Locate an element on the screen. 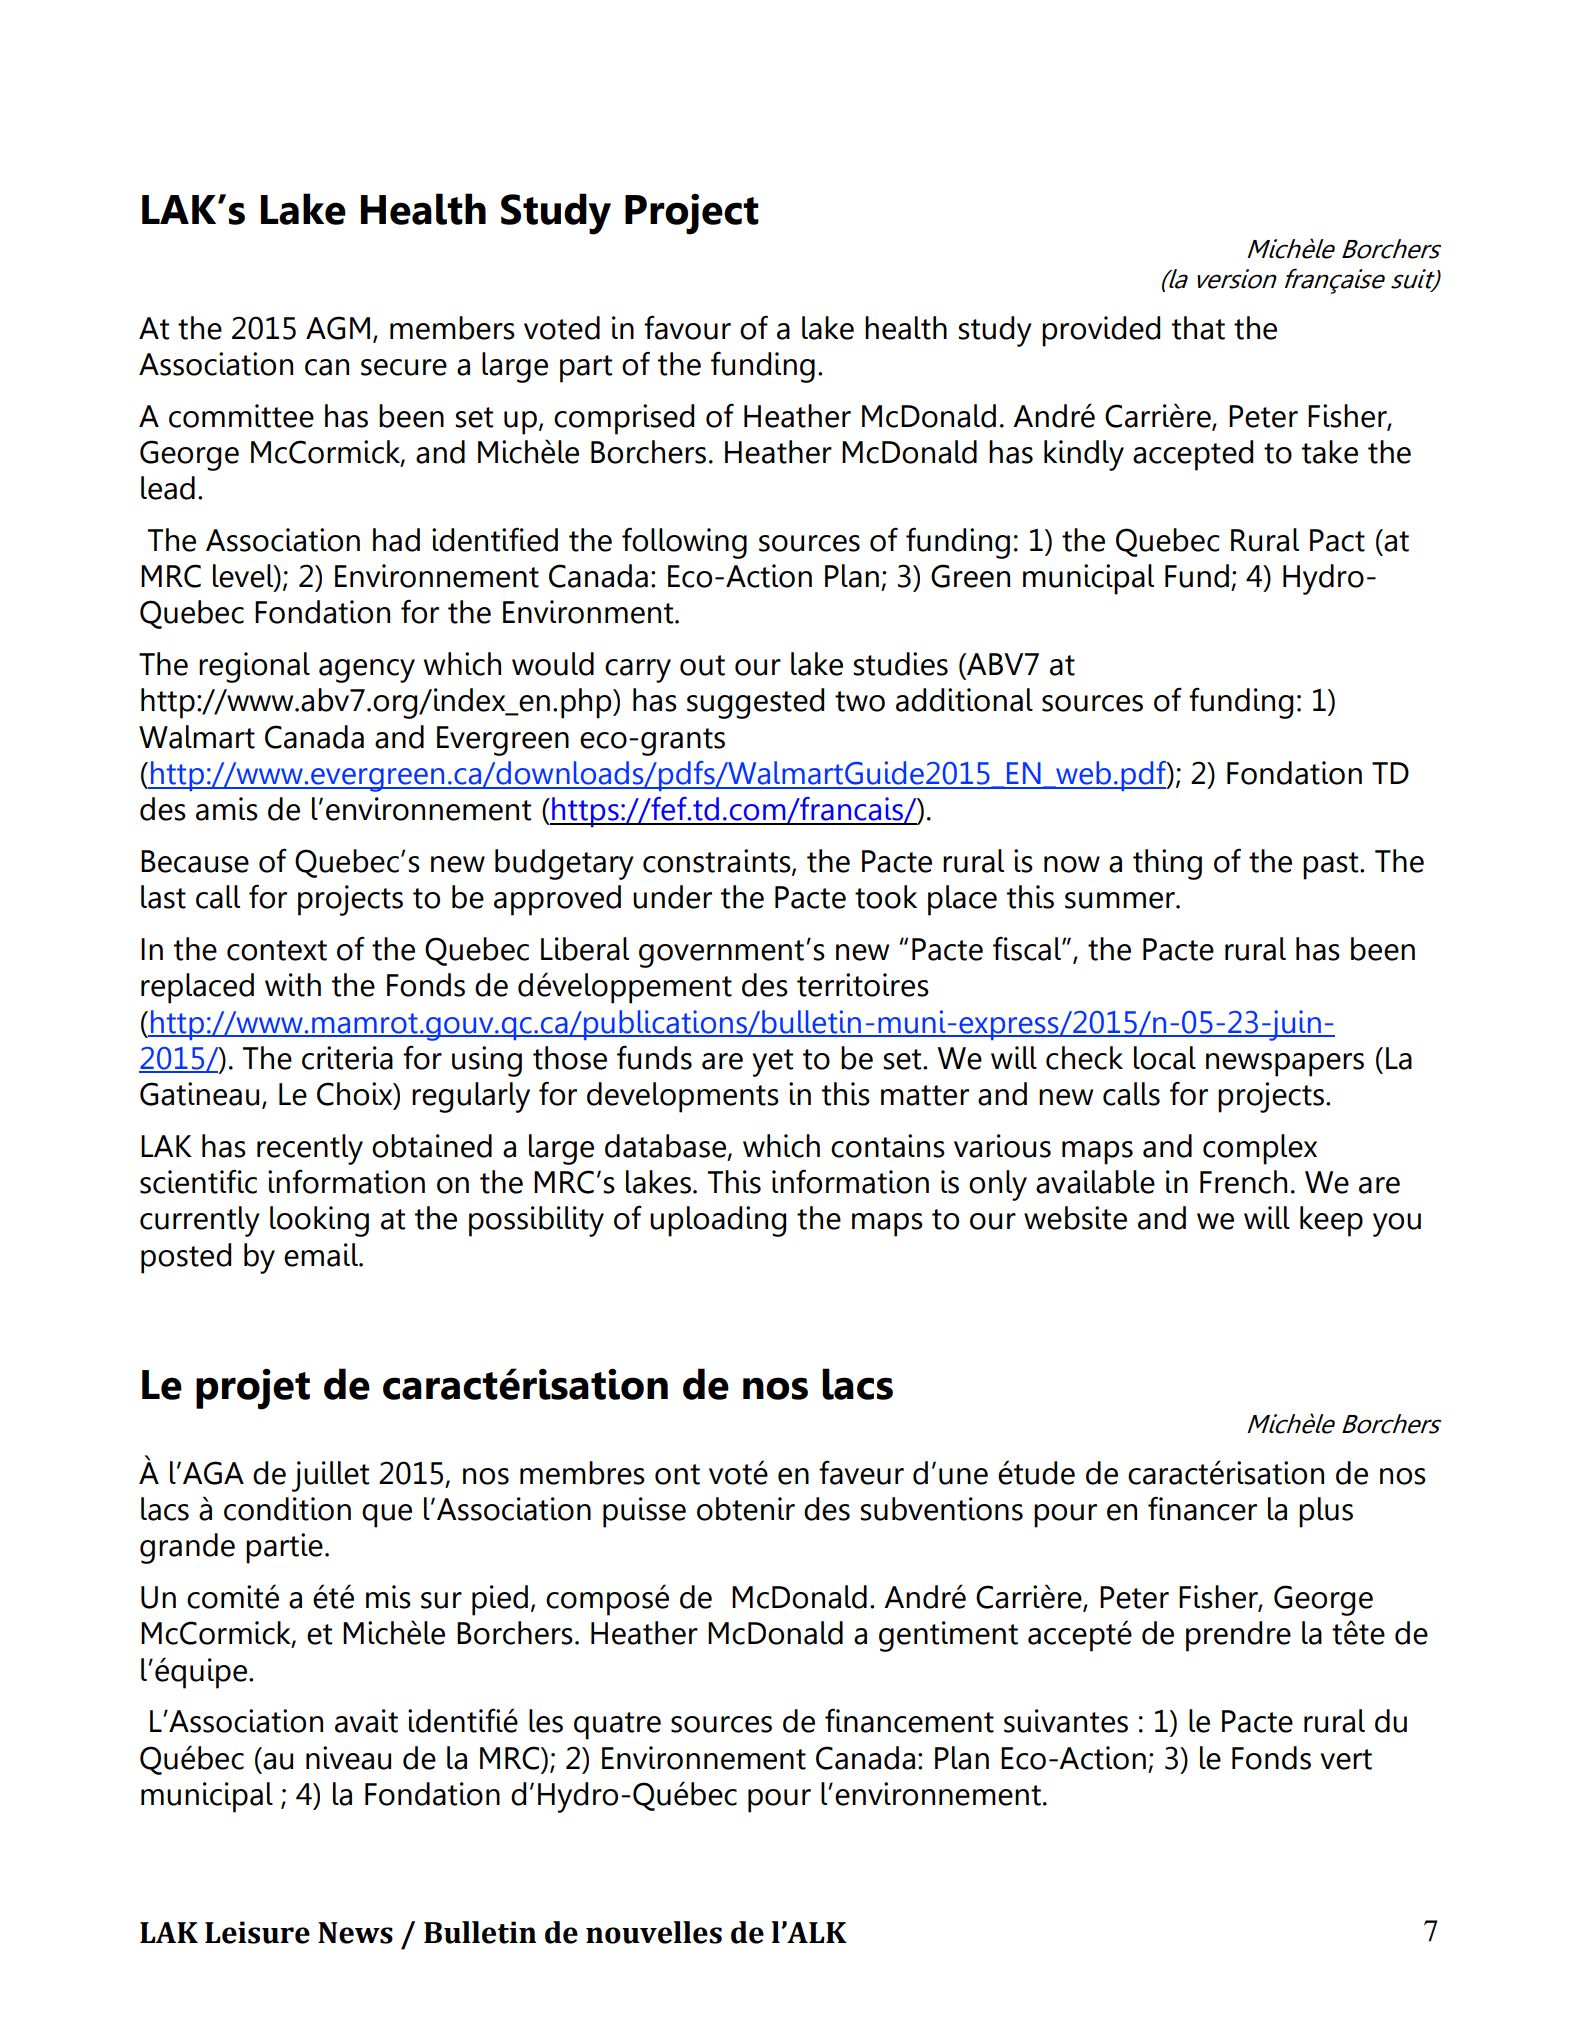 Image resolution: width=1578 pixels, height=2042 pixels. projet is located at coordinates (253, 1389).
